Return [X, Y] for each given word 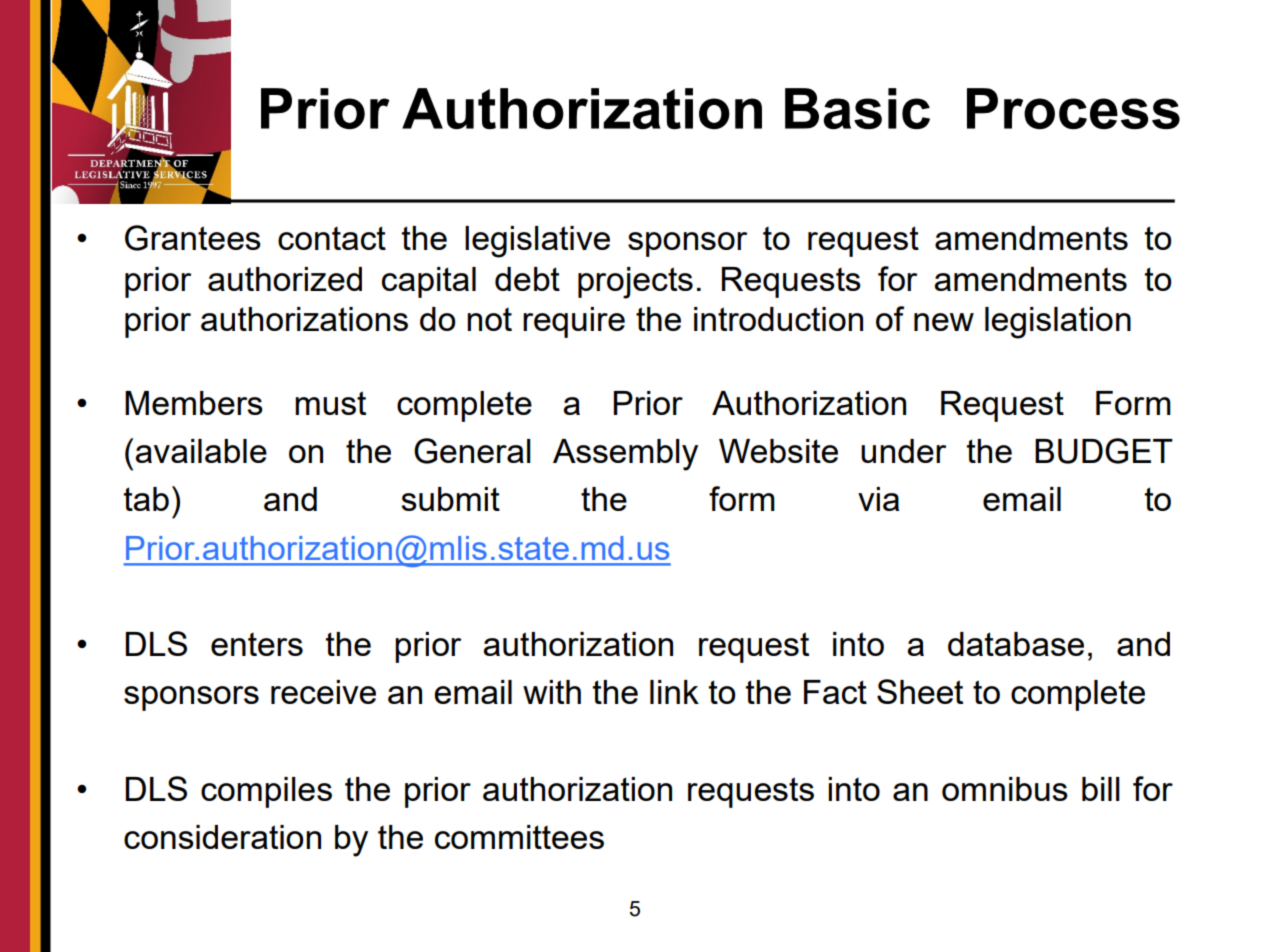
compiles [266, 792]
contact [332, 238]
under [904, 451]
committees [519, 837]
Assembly [625, 455]
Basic [857, 108]
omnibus [1005, 789]
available [201, 451]
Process [1073, 108]
